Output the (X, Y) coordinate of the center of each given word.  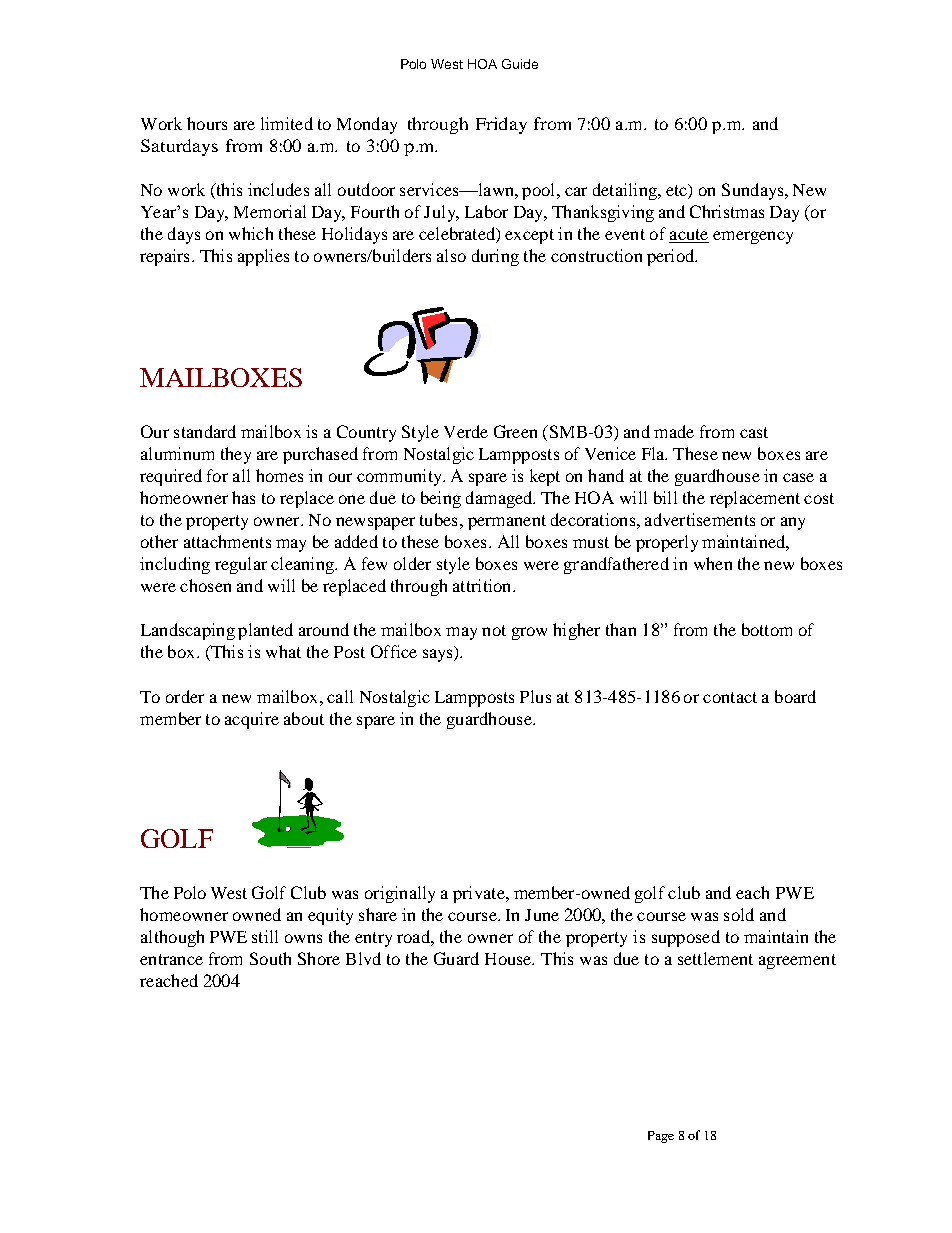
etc (677, 190)
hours (207, 123)
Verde (466, 431)
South (270, 958)
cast (754, 432)
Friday (501, 125)
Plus (535, 696)
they (236, 455)
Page (661, 1137)
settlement (715, 958)
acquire (252, 720)
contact (730, 697)
